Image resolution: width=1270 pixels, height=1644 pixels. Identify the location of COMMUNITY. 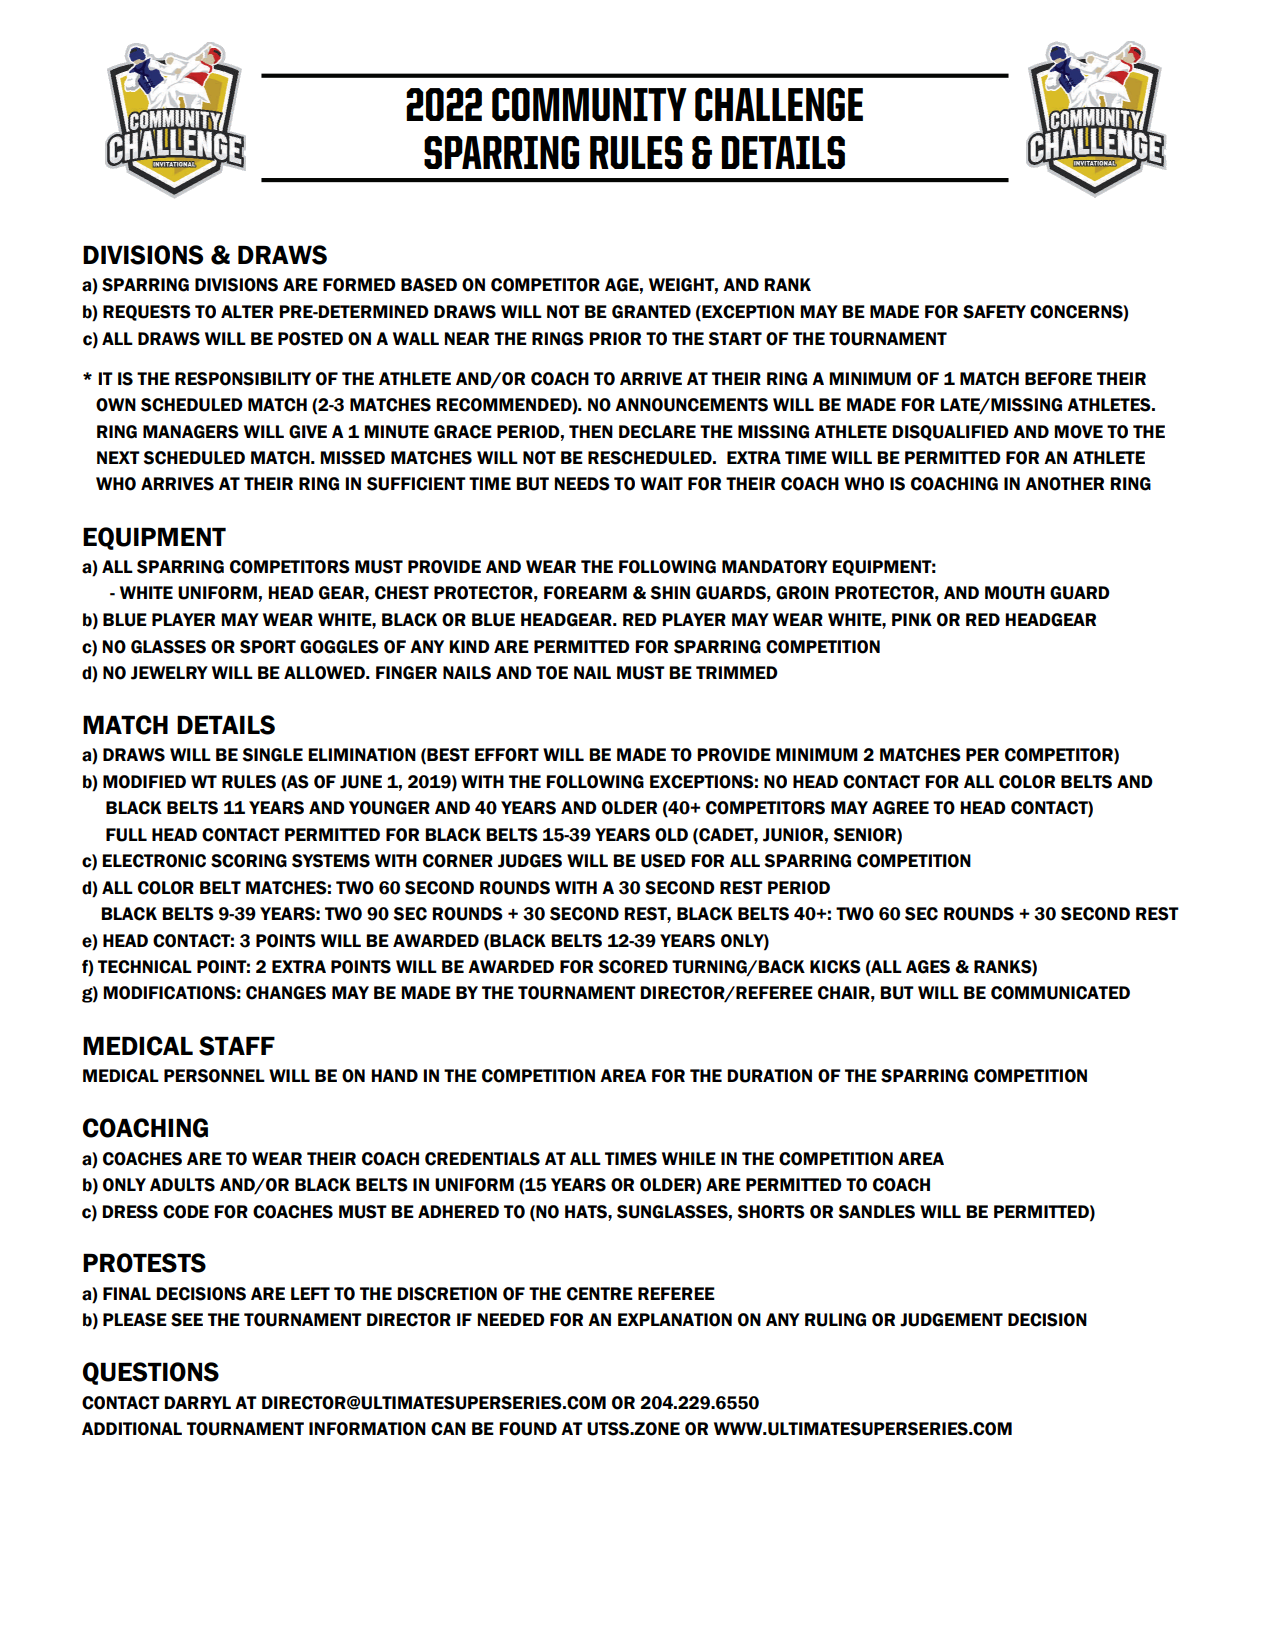
(589, 104).
